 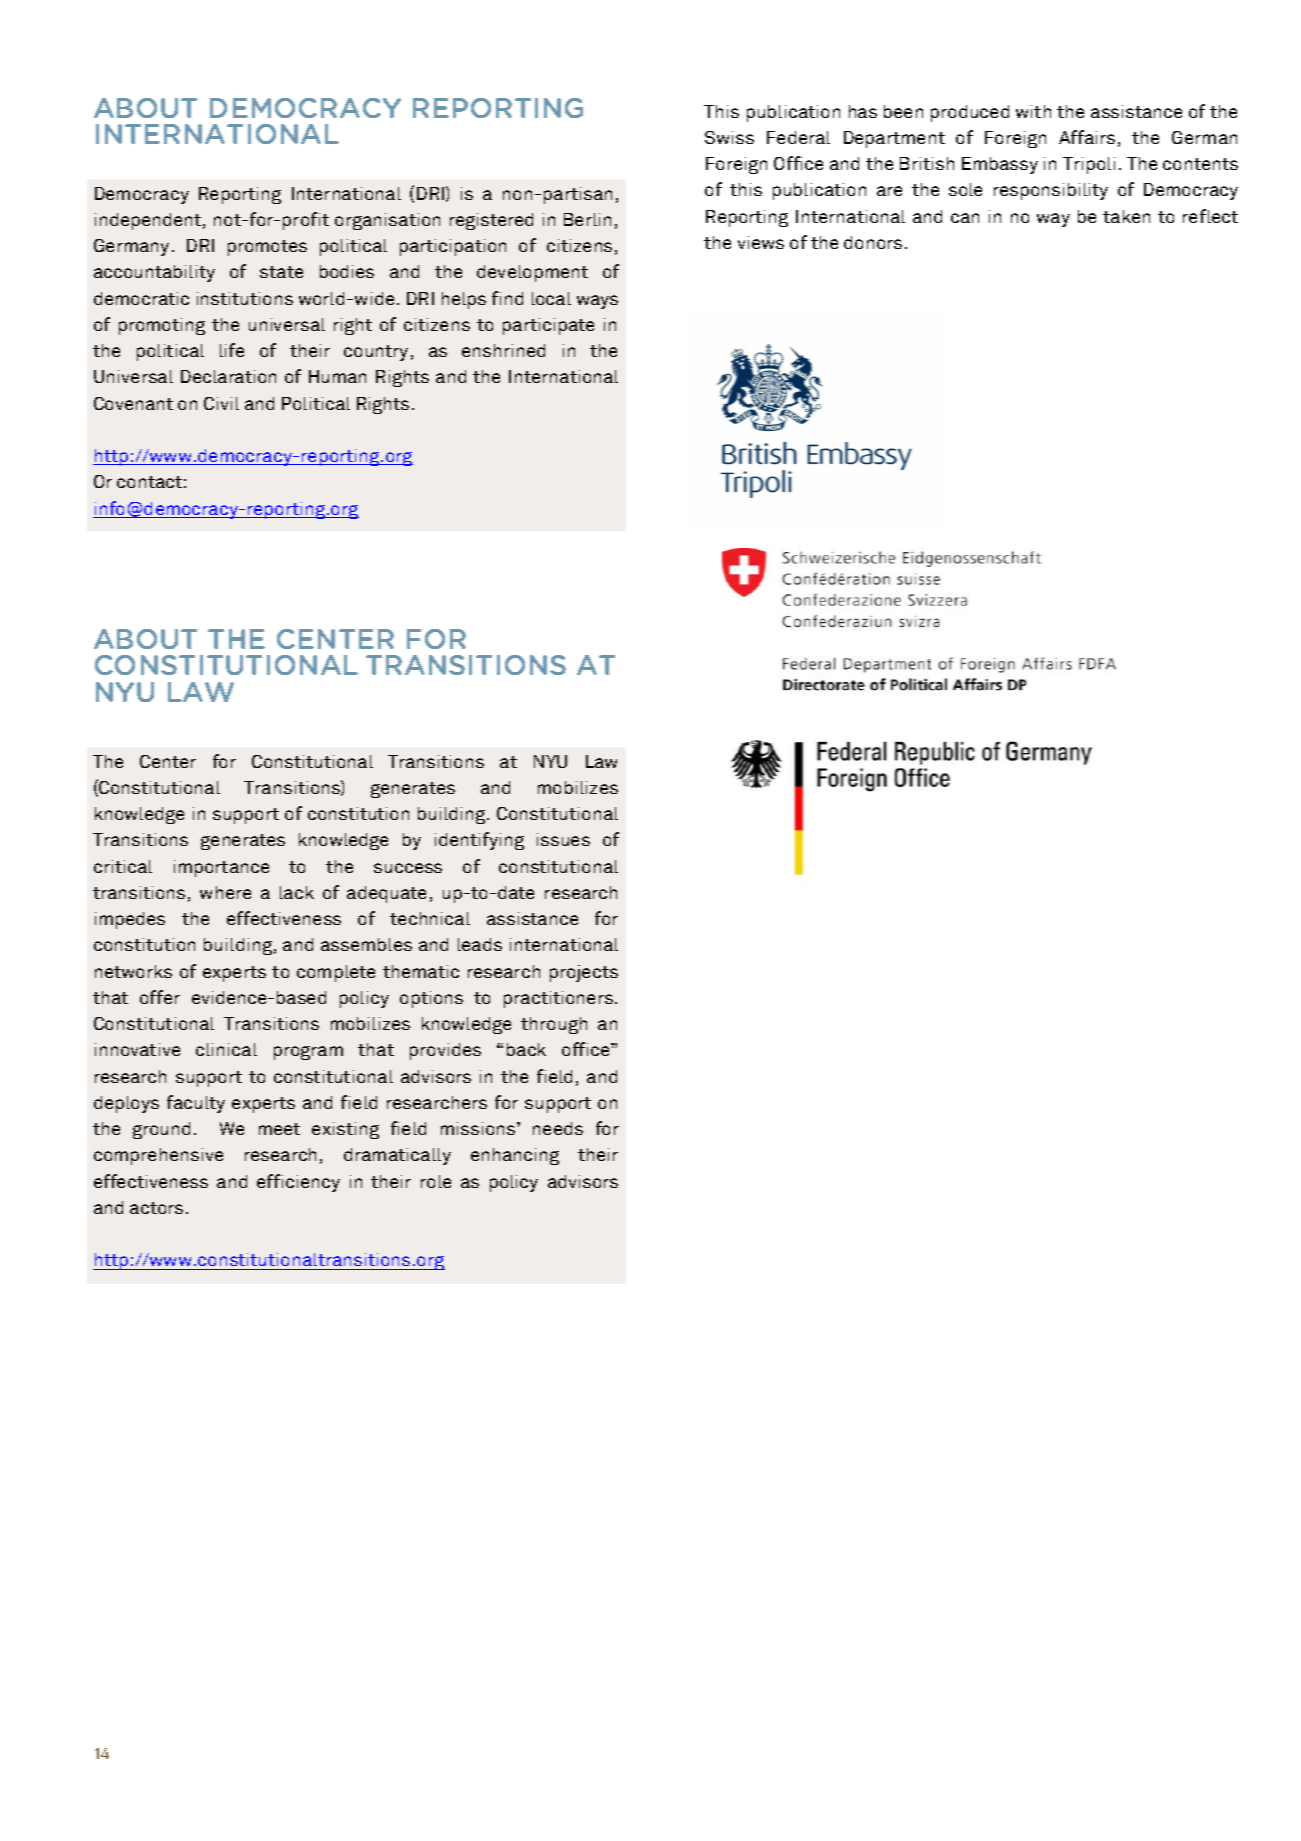 What do you see at coordinates (221, 403) in the screenshot?
I see `Civil` at bounding box center [221, 403].
